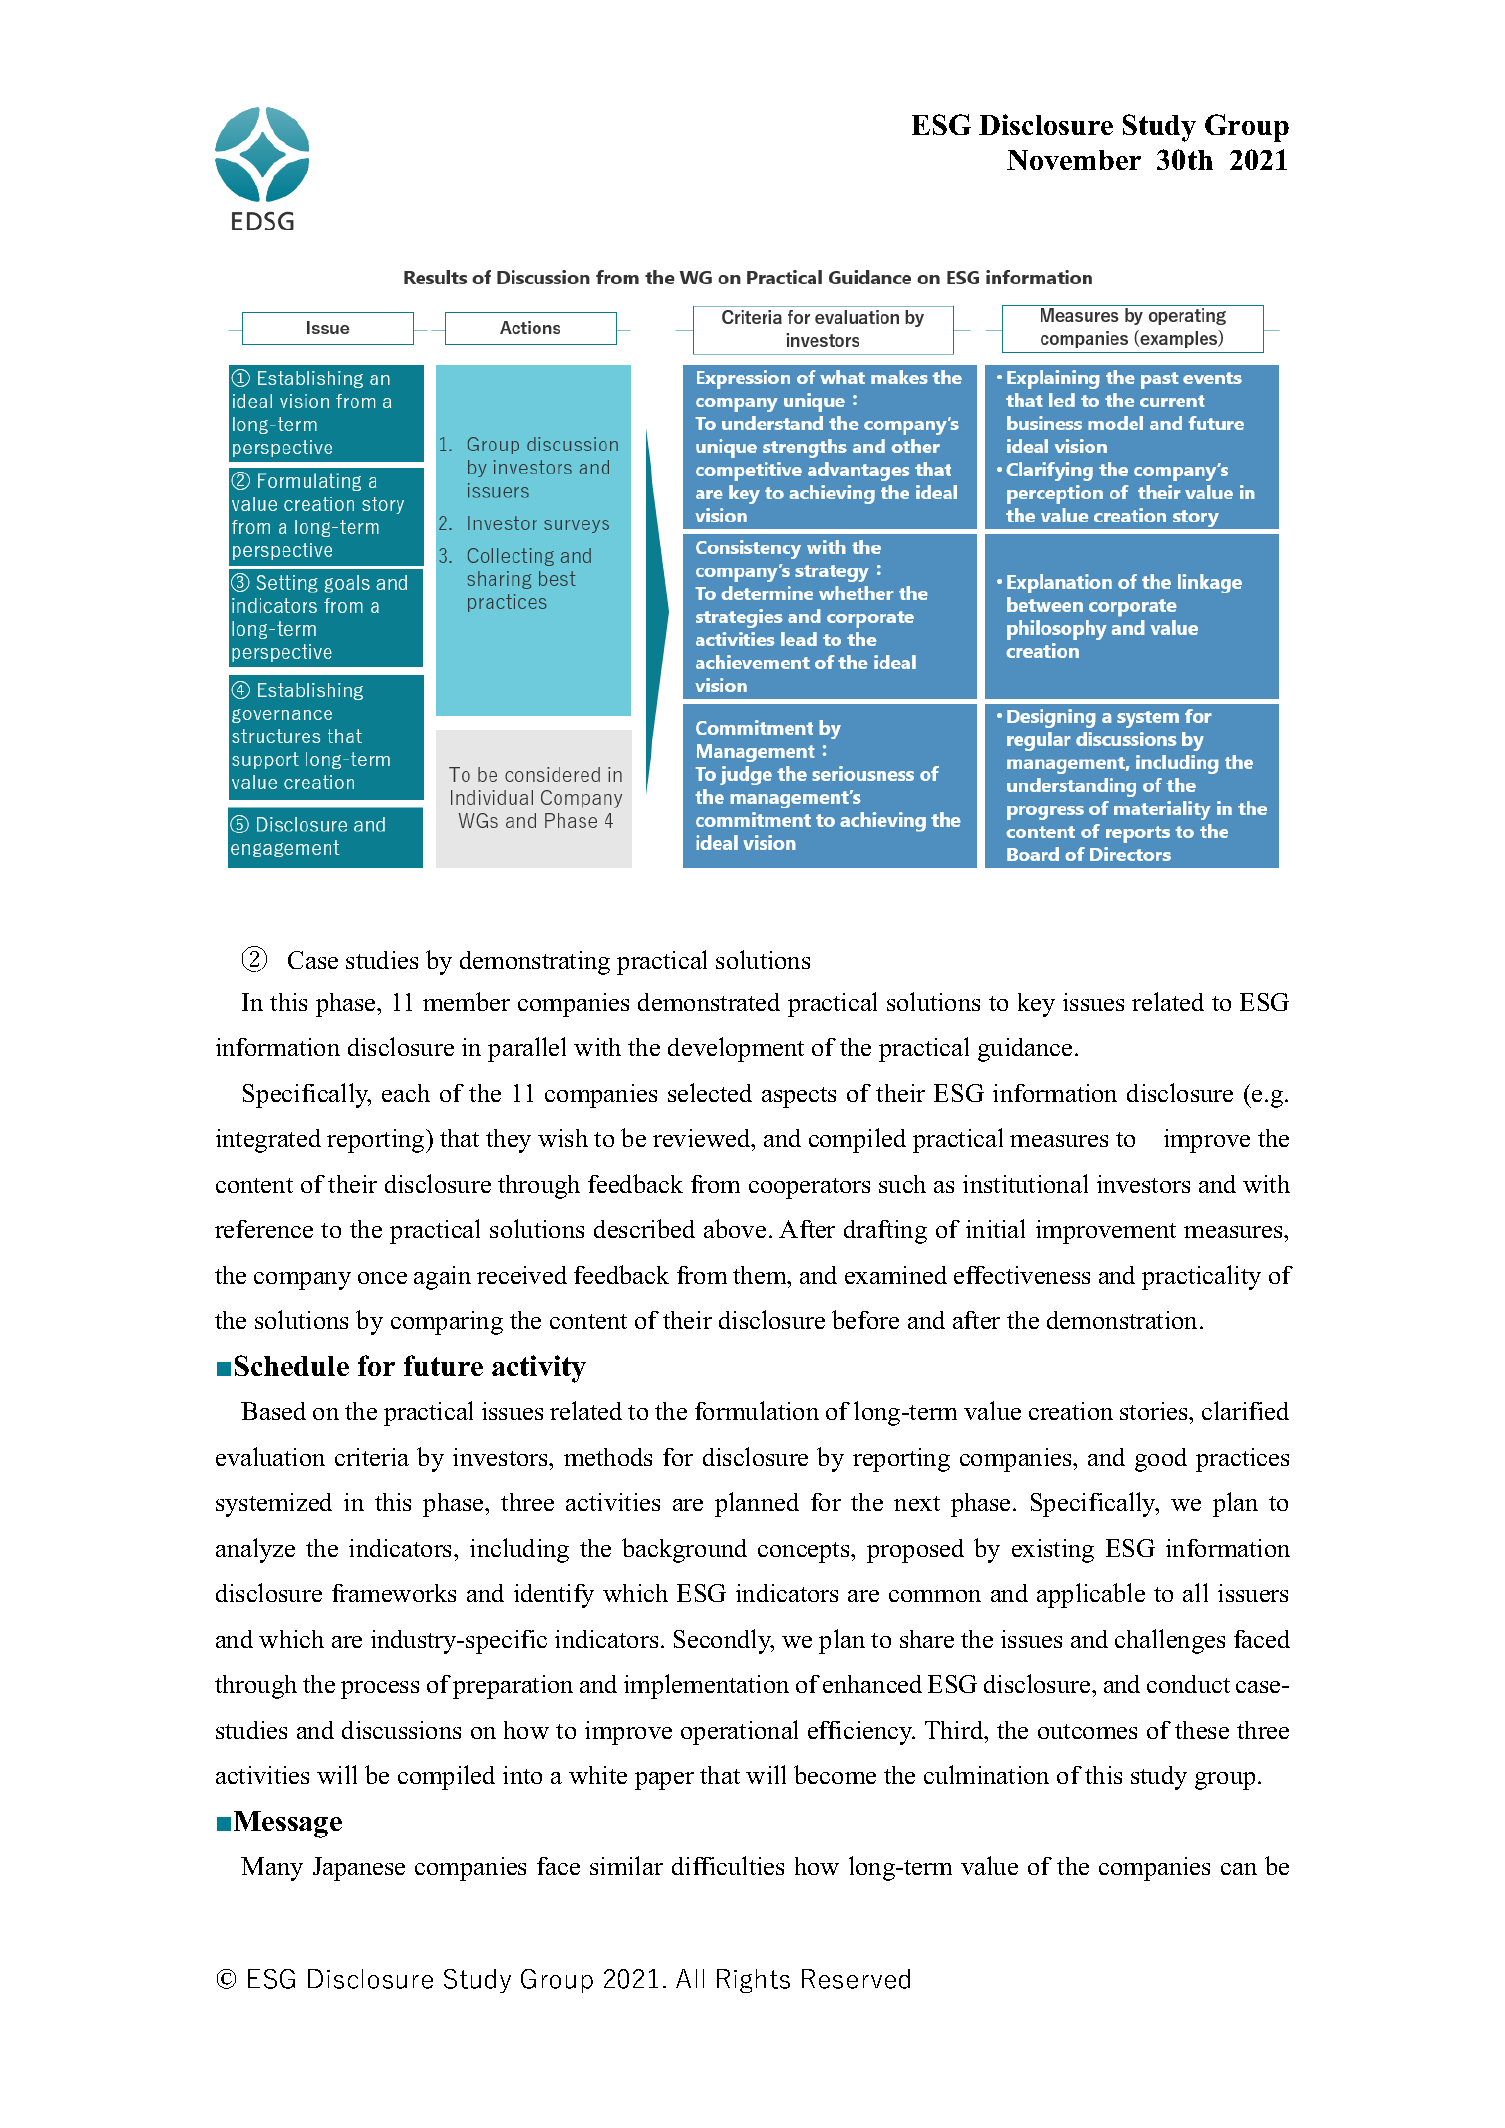  Describe the element at coordinates (359, 1869) in the screenshot. I see `Japanese` at that location.
